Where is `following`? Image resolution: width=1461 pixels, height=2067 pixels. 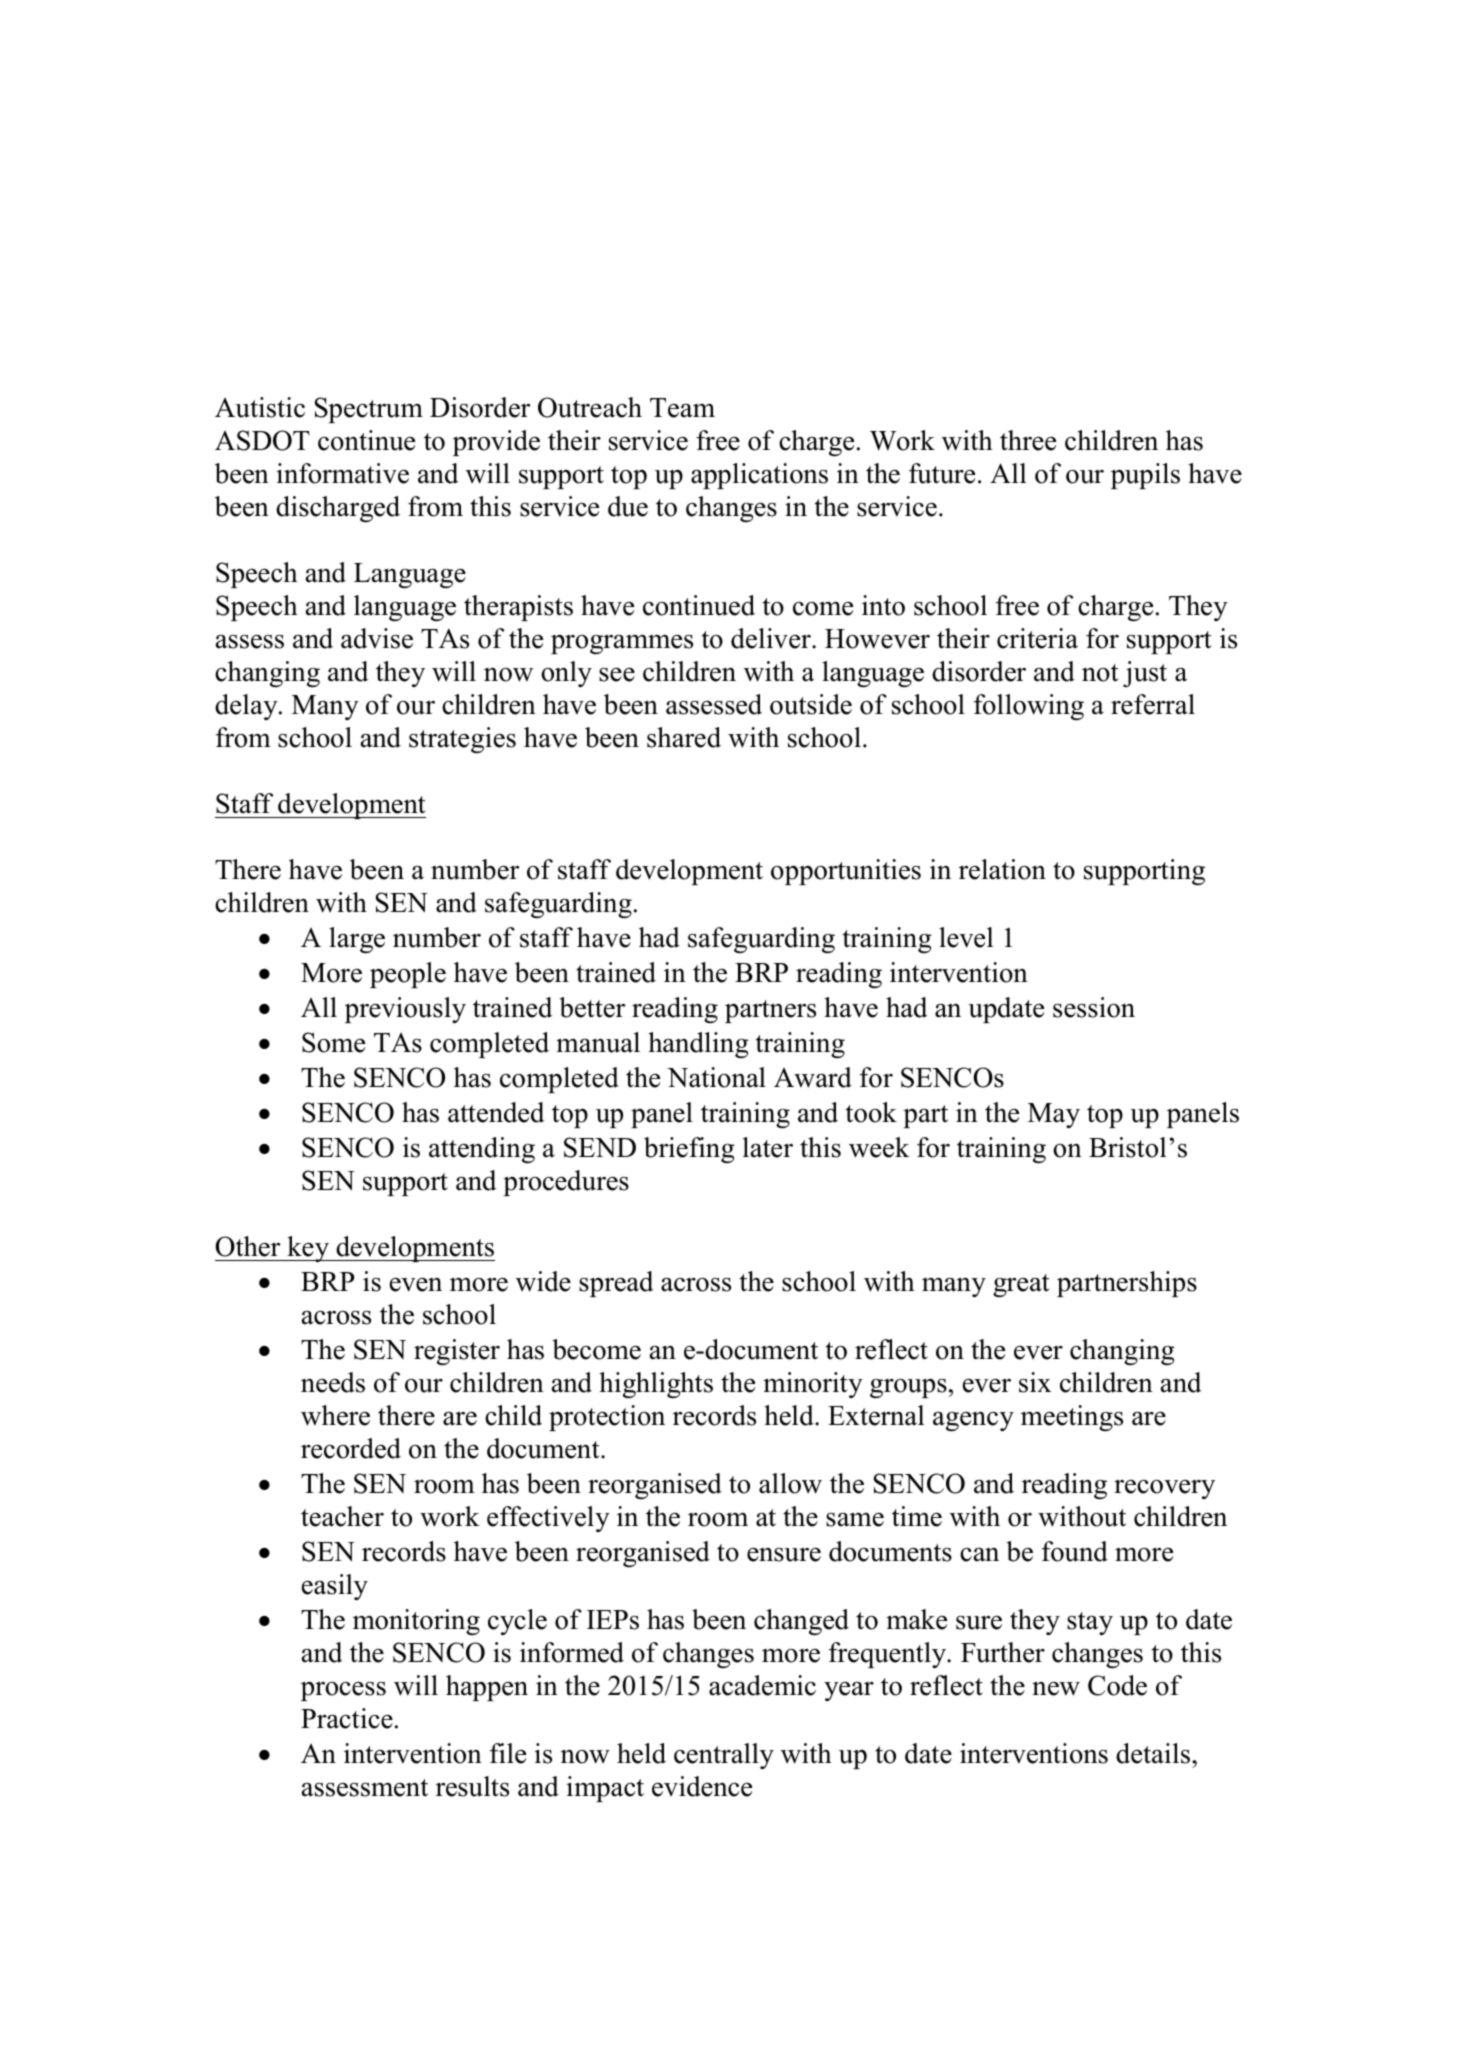
following is located at coordinates (1029, 707).
